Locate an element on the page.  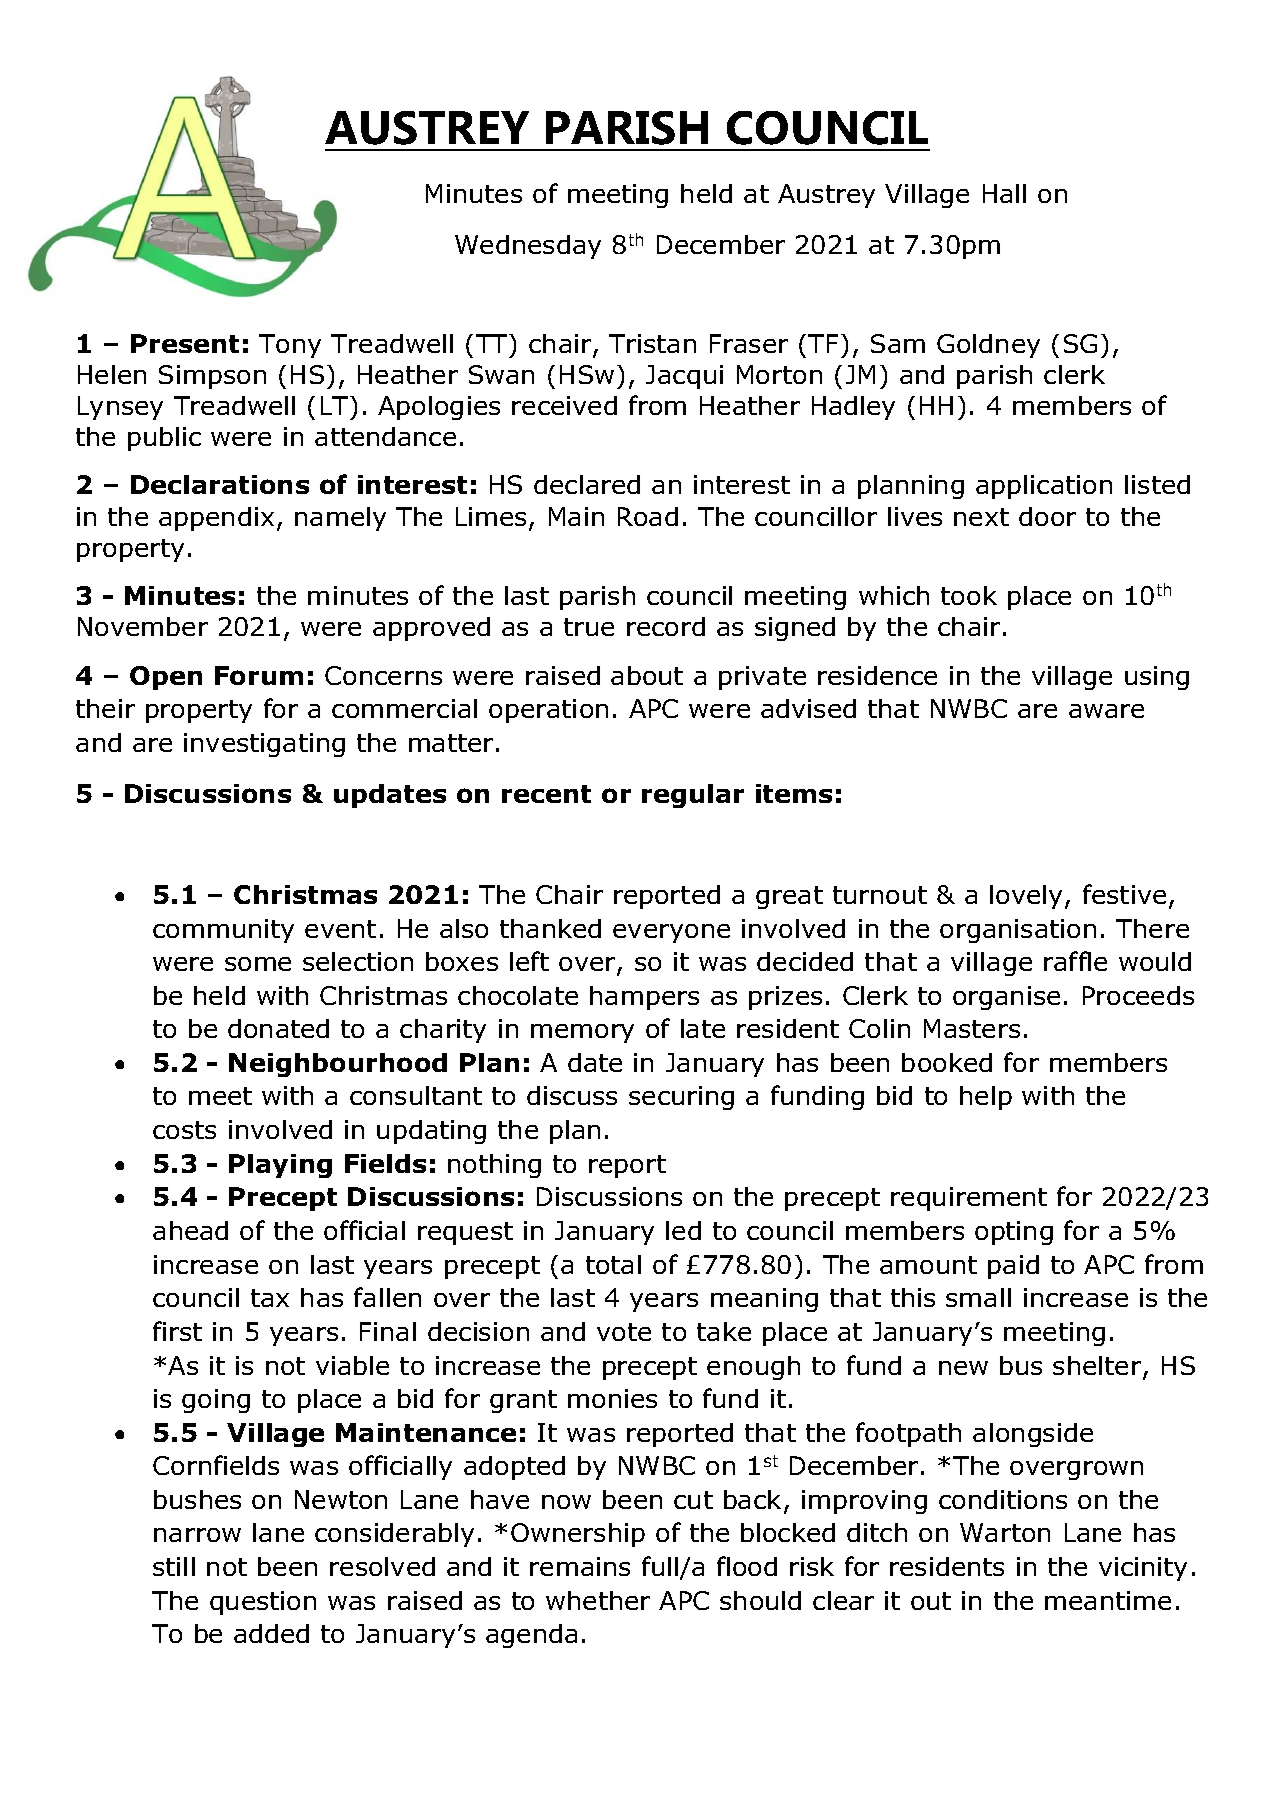
record is located at coordinates (666, 626).
